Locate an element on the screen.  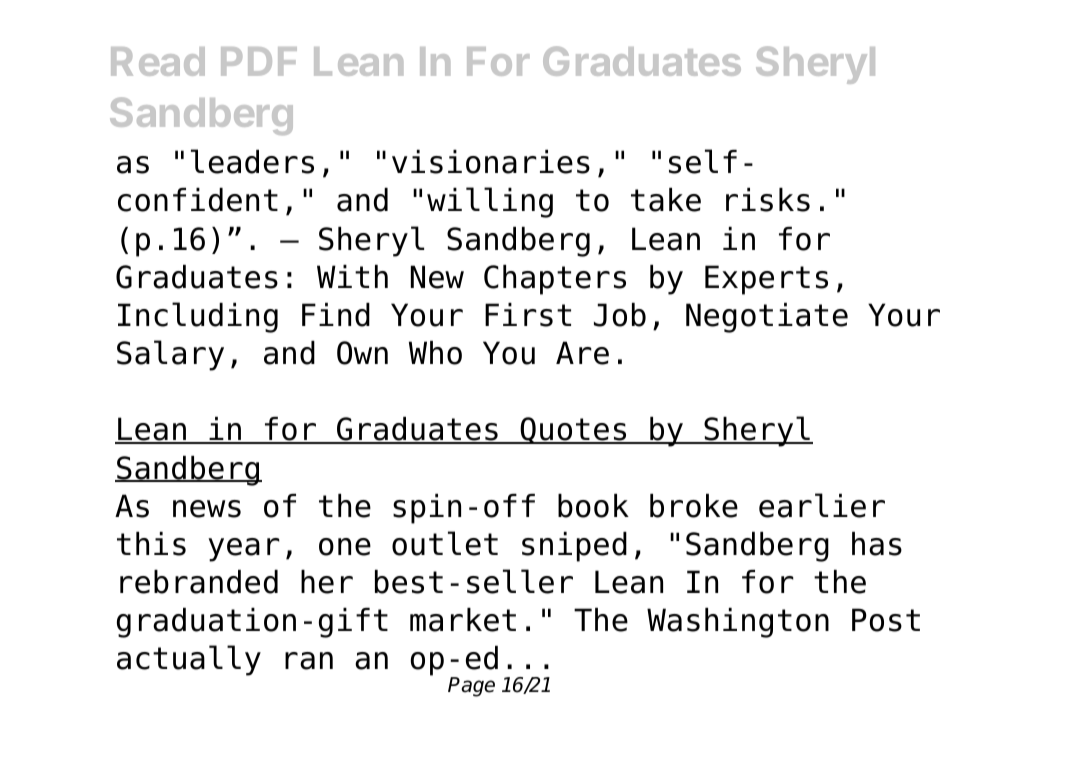
Washington is located at coordinates (738, 623).
